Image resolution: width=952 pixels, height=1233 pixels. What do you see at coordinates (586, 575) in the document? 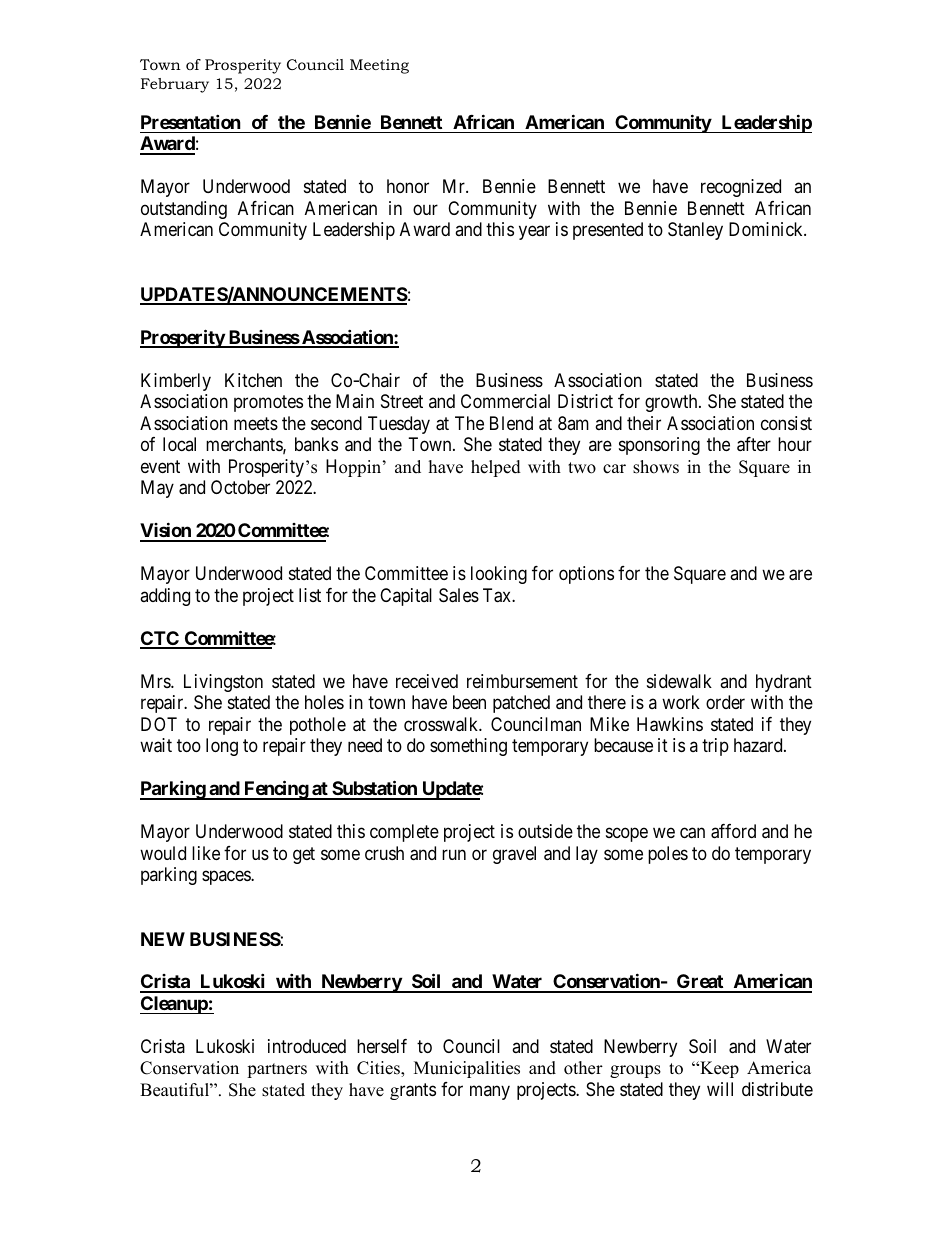
I see `options` at bounding box center [586, 575].
